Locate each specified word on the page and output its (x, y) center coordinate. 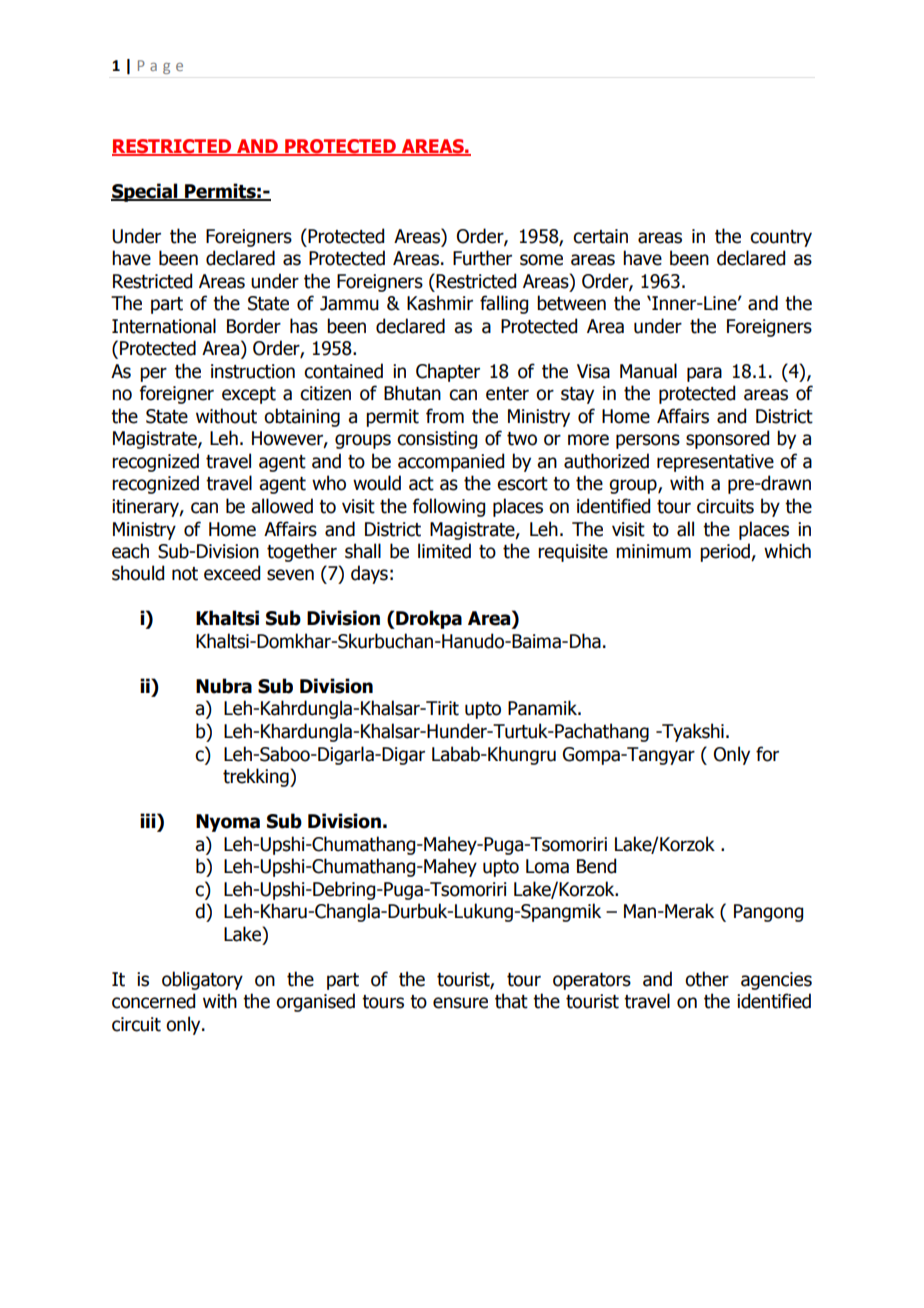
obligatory (202, 980)
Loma (547, 866)
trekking (257, 777)
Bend (596, 866)
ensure (460, 1003)
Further (482, 258)
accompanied (451, 462)
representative (715, 463)
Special (145, 192)
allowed (282, 506)
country (781, 238)
